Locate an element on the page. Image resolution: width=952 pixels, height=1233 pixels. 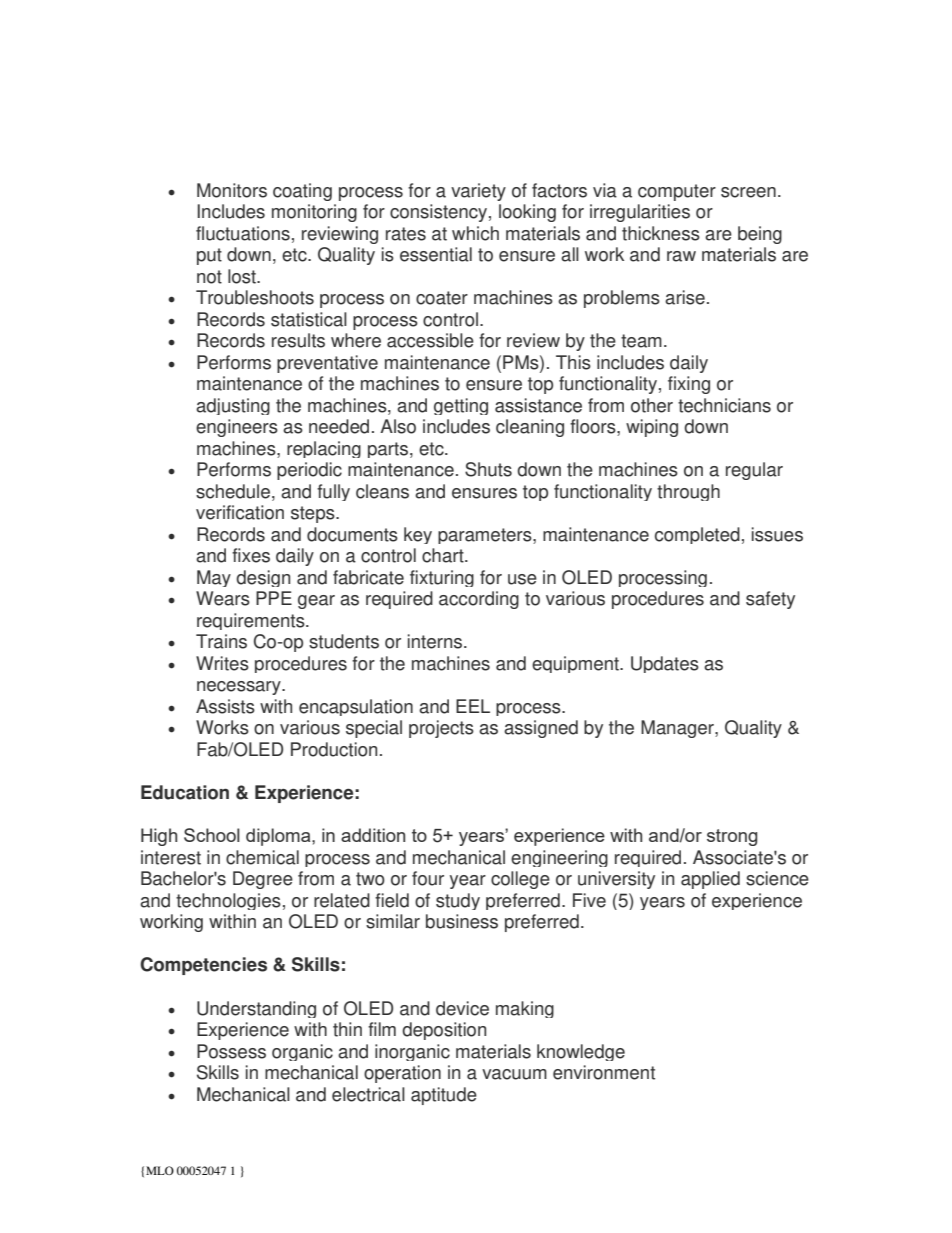
computer is located at coordinates (677, 192).
